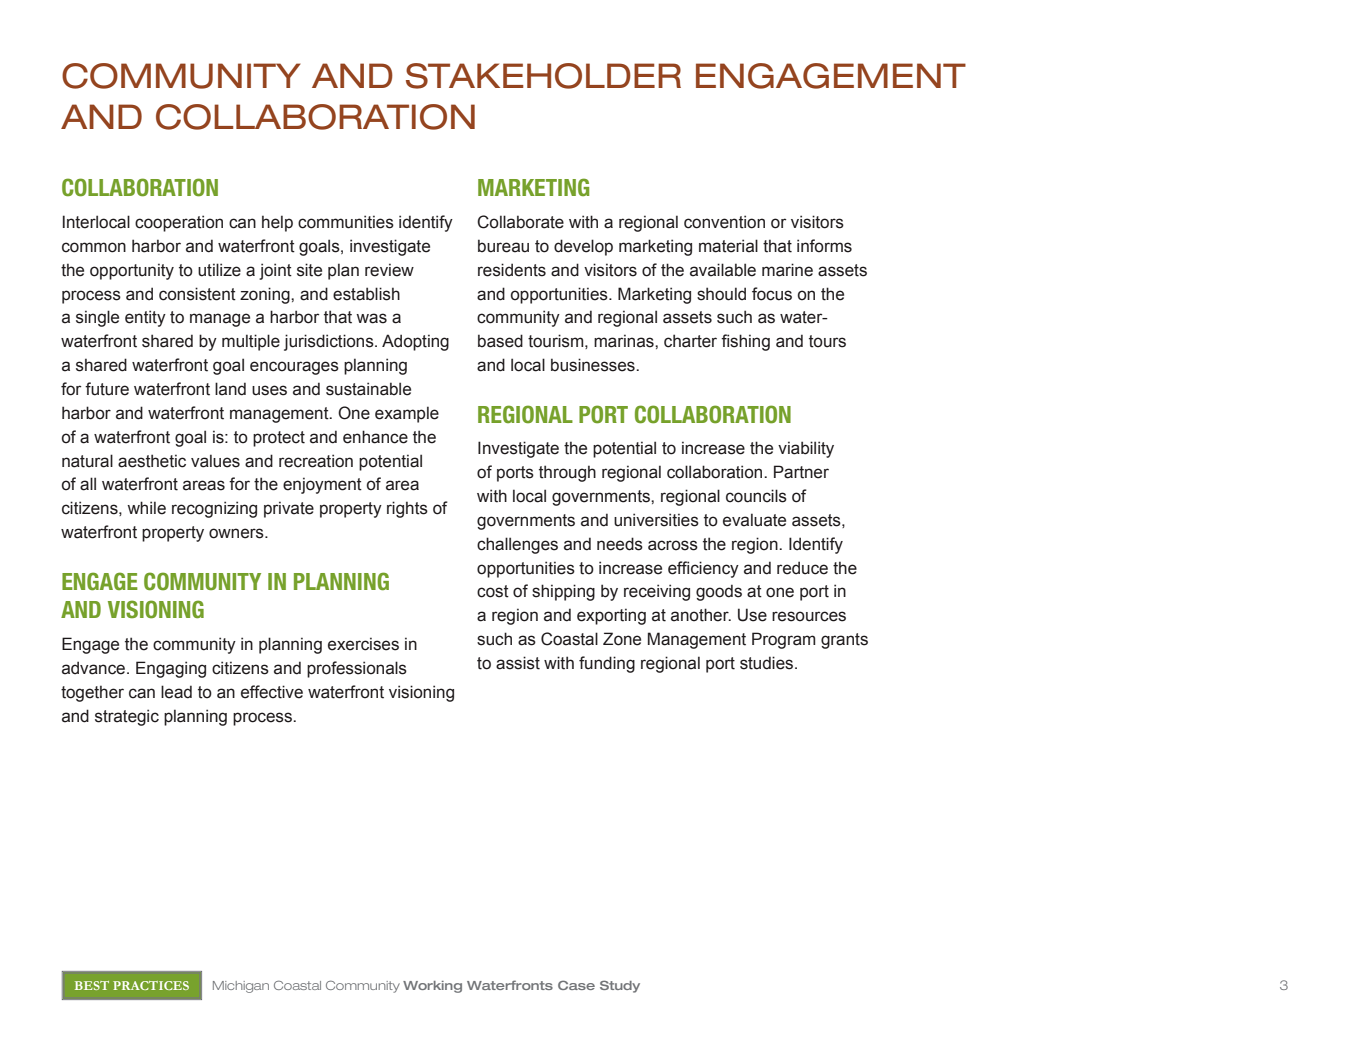 Image resolution: width=1350 pixels, height=1043 pixels. What do you see at coordinates (145, 318) in the screenshot?
I see `entity` at bounding box center [145, 318].
